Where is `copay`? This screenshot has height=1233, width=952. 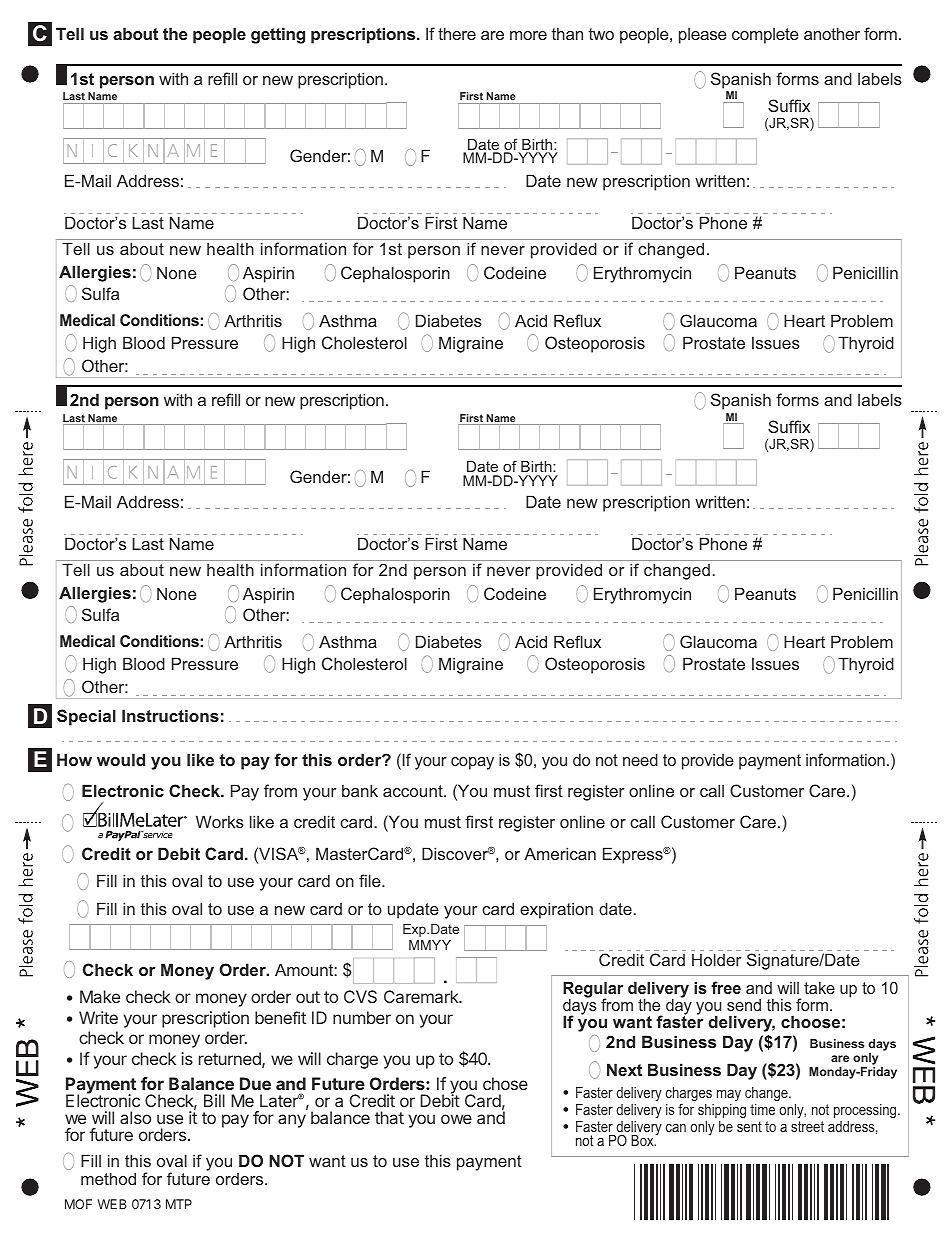 copay is located at coordinates (472, 763).
